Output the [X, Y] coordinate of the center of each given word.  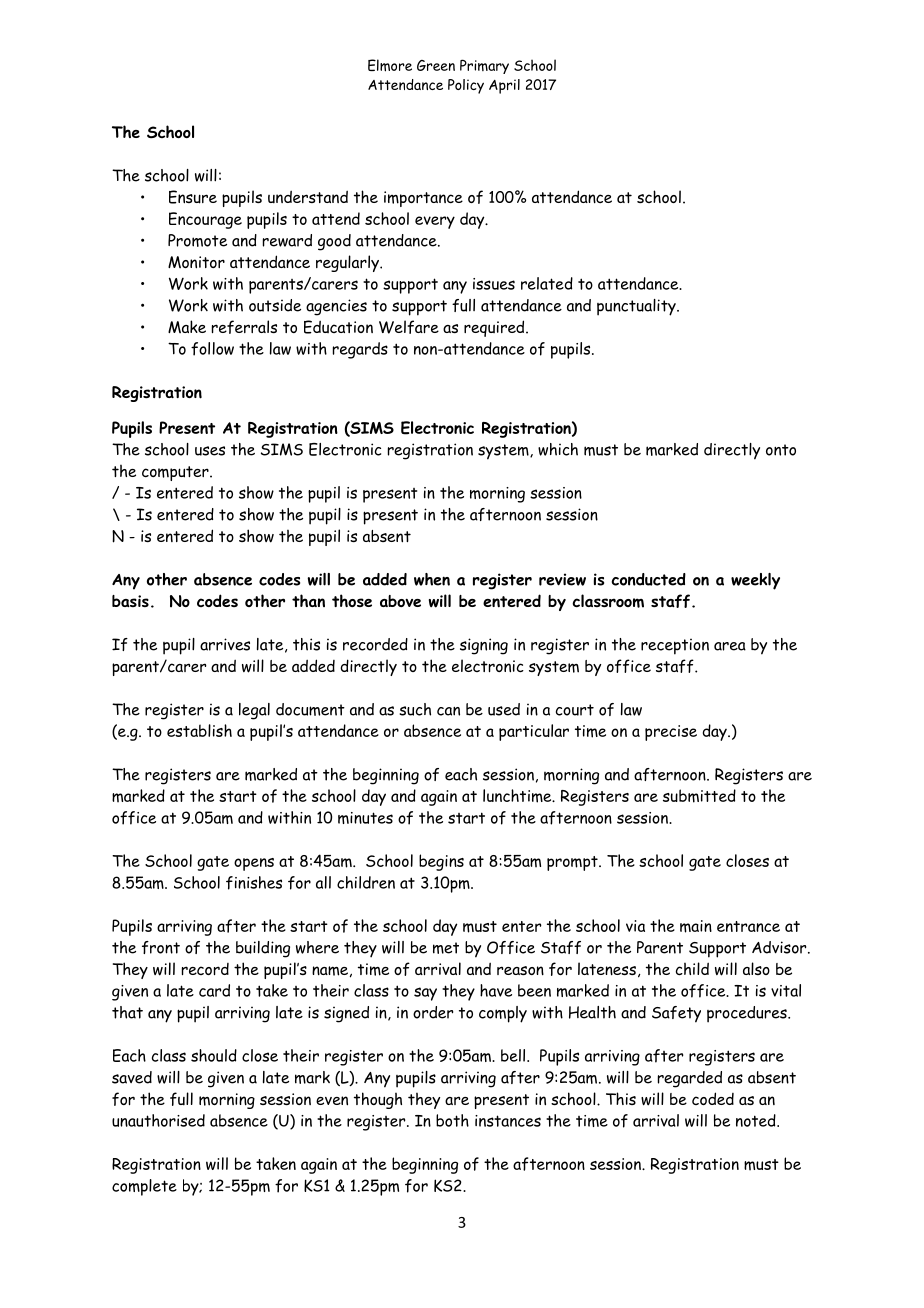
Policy [466, 86]
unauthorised [158, 1120]
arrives [225, 644]
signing [484, 646]
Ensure [193, 197]
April [504, 86]
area [730, 646]
